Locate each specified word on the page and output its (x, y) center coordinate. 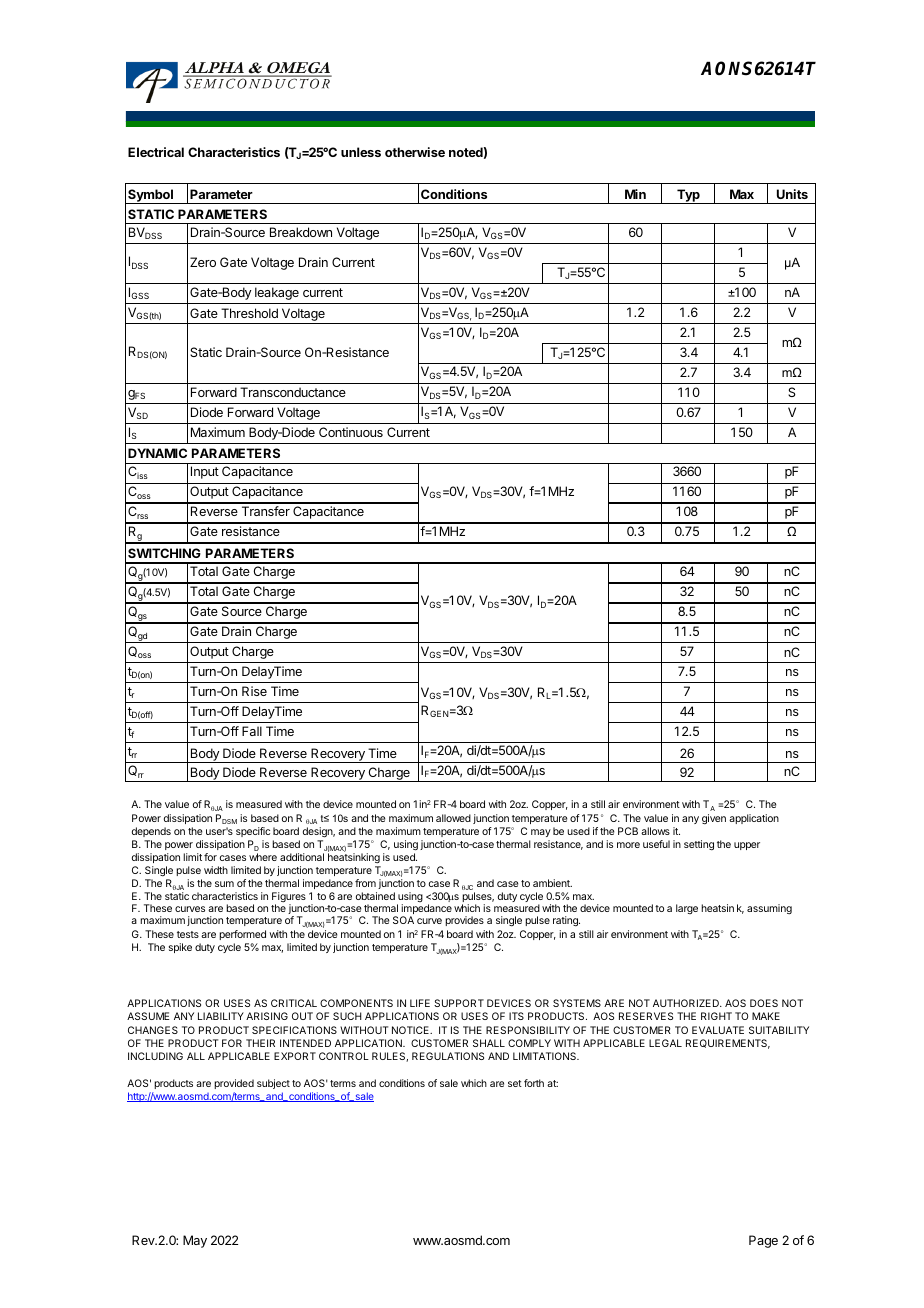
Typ (688, 196)
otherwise (415, 152)
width (216, 870)
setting (699, 845)
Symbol (151, 196)
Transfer (266, 511)
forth (534, 1083)
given (714, 819)
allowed (453, 818)
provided (234, 1084)
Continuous (351, 432)
